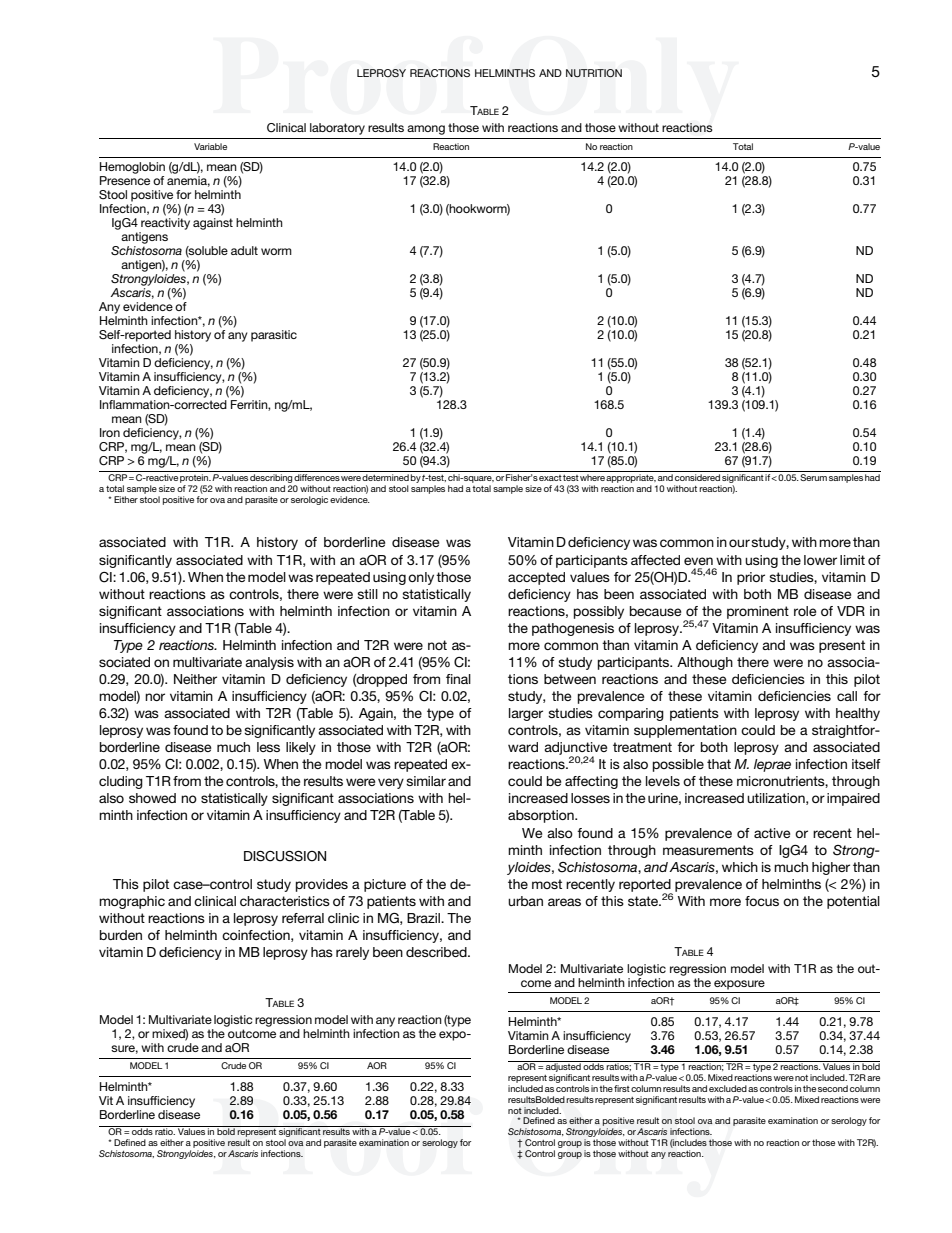  I want to click on excluded, so click(728, 1088).
